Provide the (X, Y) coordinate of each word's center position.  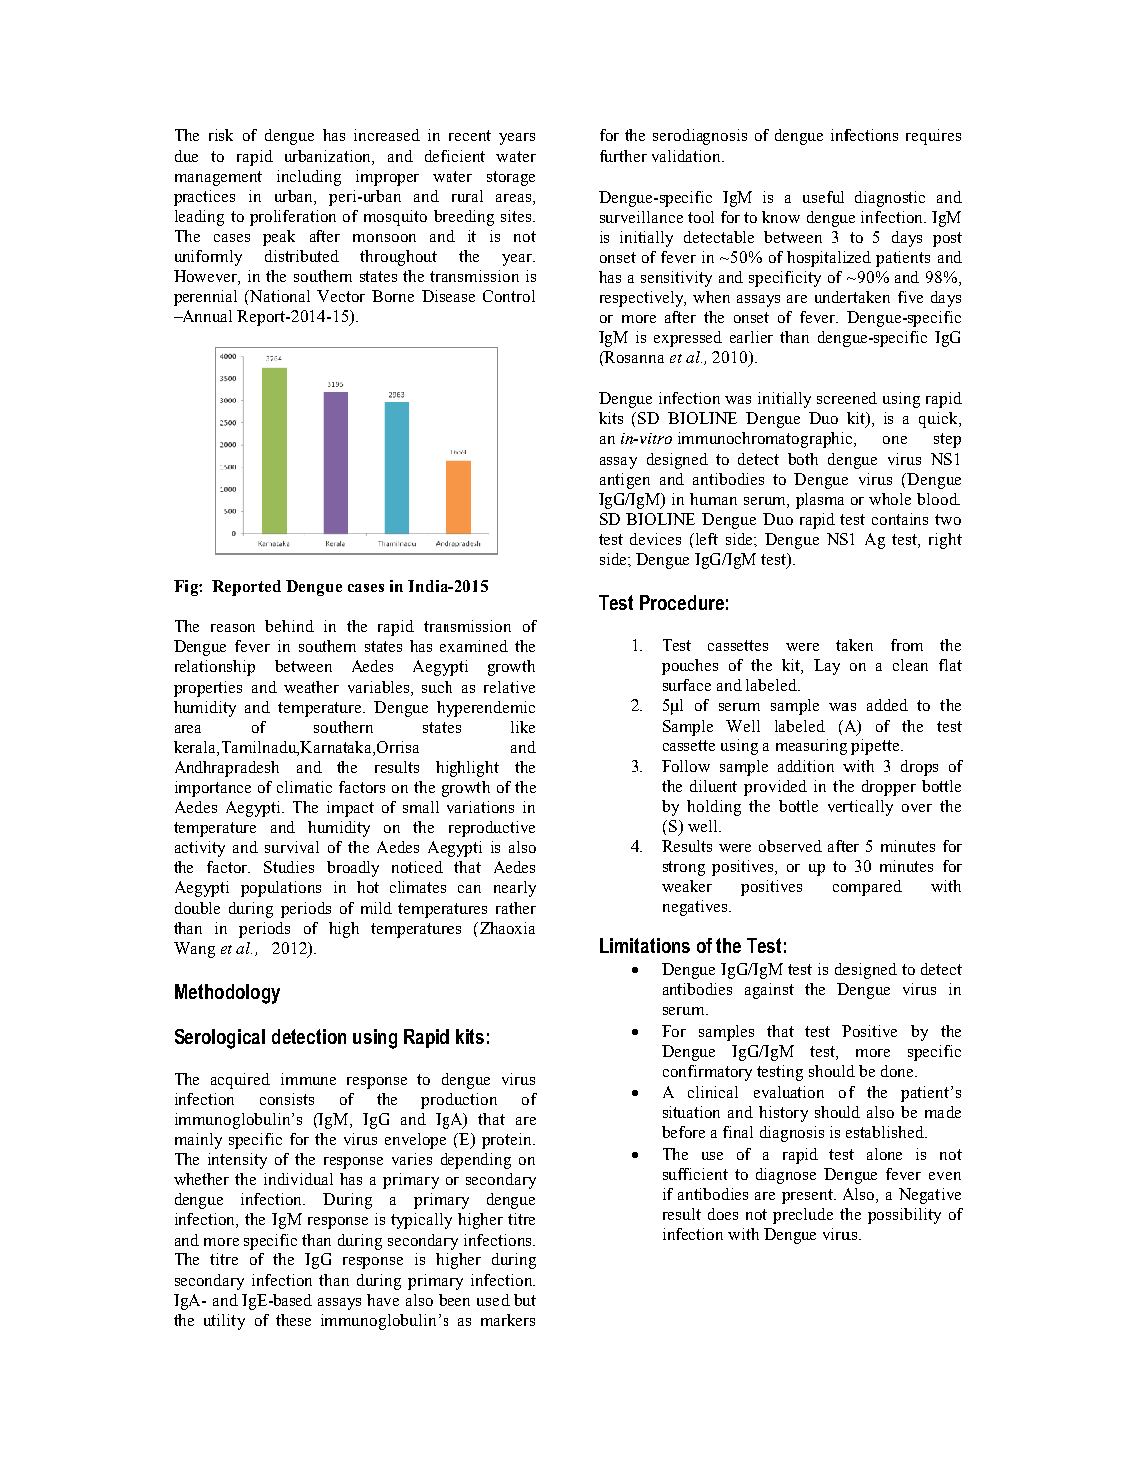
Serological (220, 1039)
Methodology (227, 994)
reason (233, 628)
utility (224, 1322)
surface (687, 685)
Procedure (682, 602)
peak (279, 238)
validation (687, 156)
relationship (215, 668)
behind (289, 626)
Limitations (645, 945)
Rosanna (633, 357)
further (623, 156)
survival (292, 847)
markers (508, 1320)
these (293, 1320)
